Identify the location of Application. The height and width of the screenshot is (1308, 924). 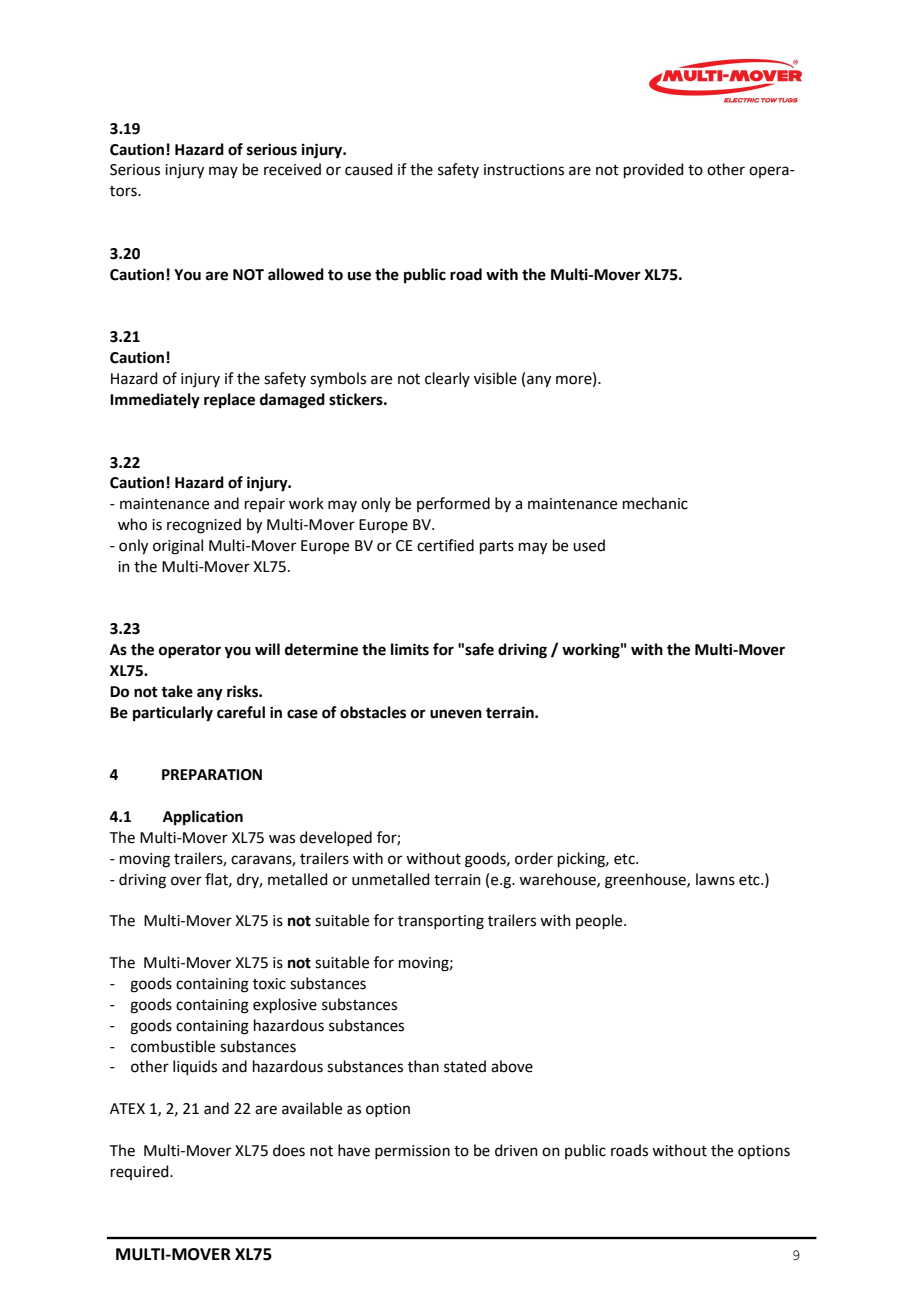
(203, 818).
